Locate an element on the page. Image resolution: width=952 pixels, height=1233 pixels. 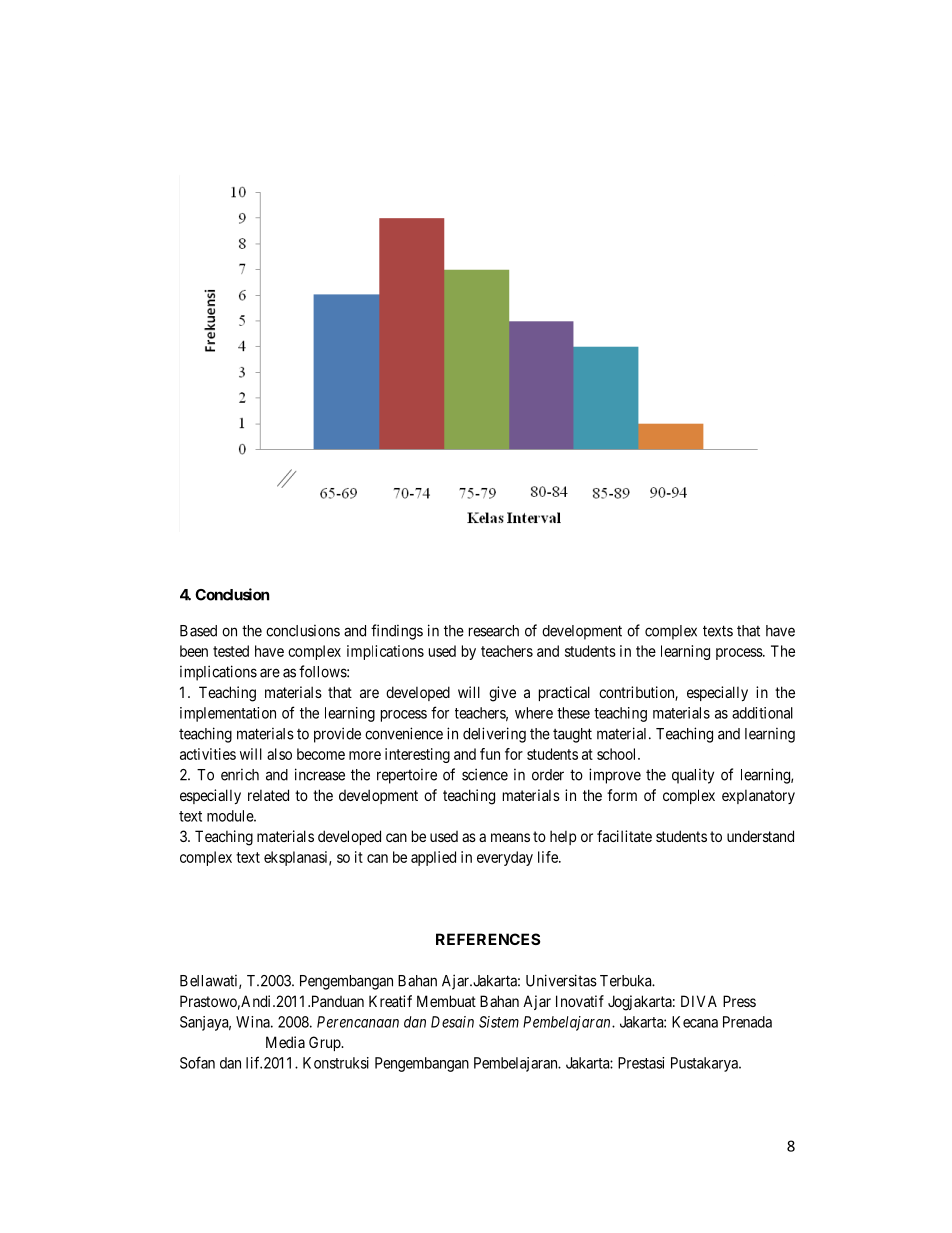
science is located at coordinates (485, 774).
